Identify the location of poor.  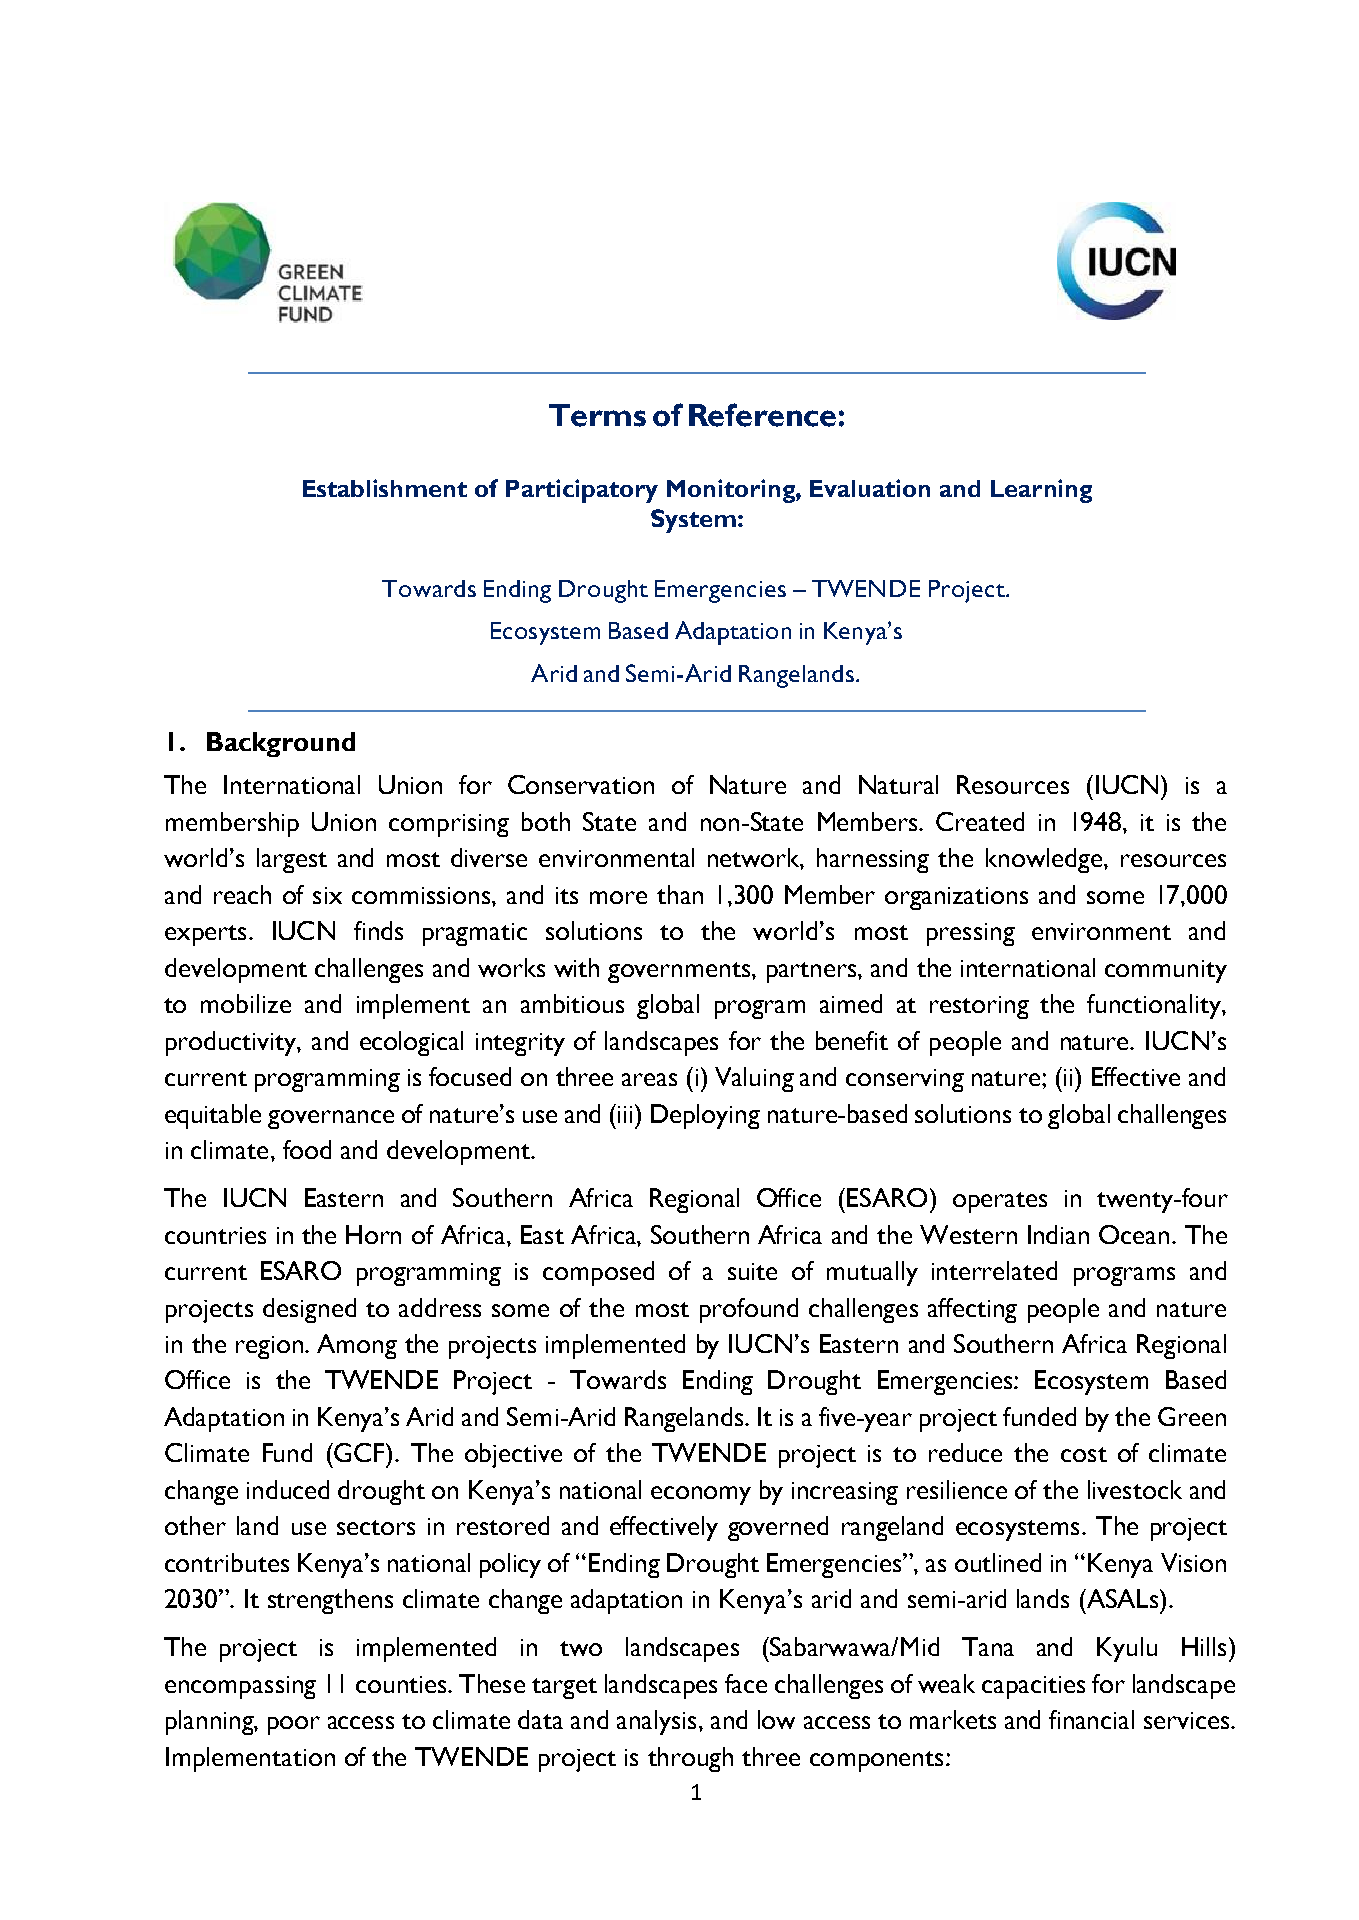
(294, 1725).
